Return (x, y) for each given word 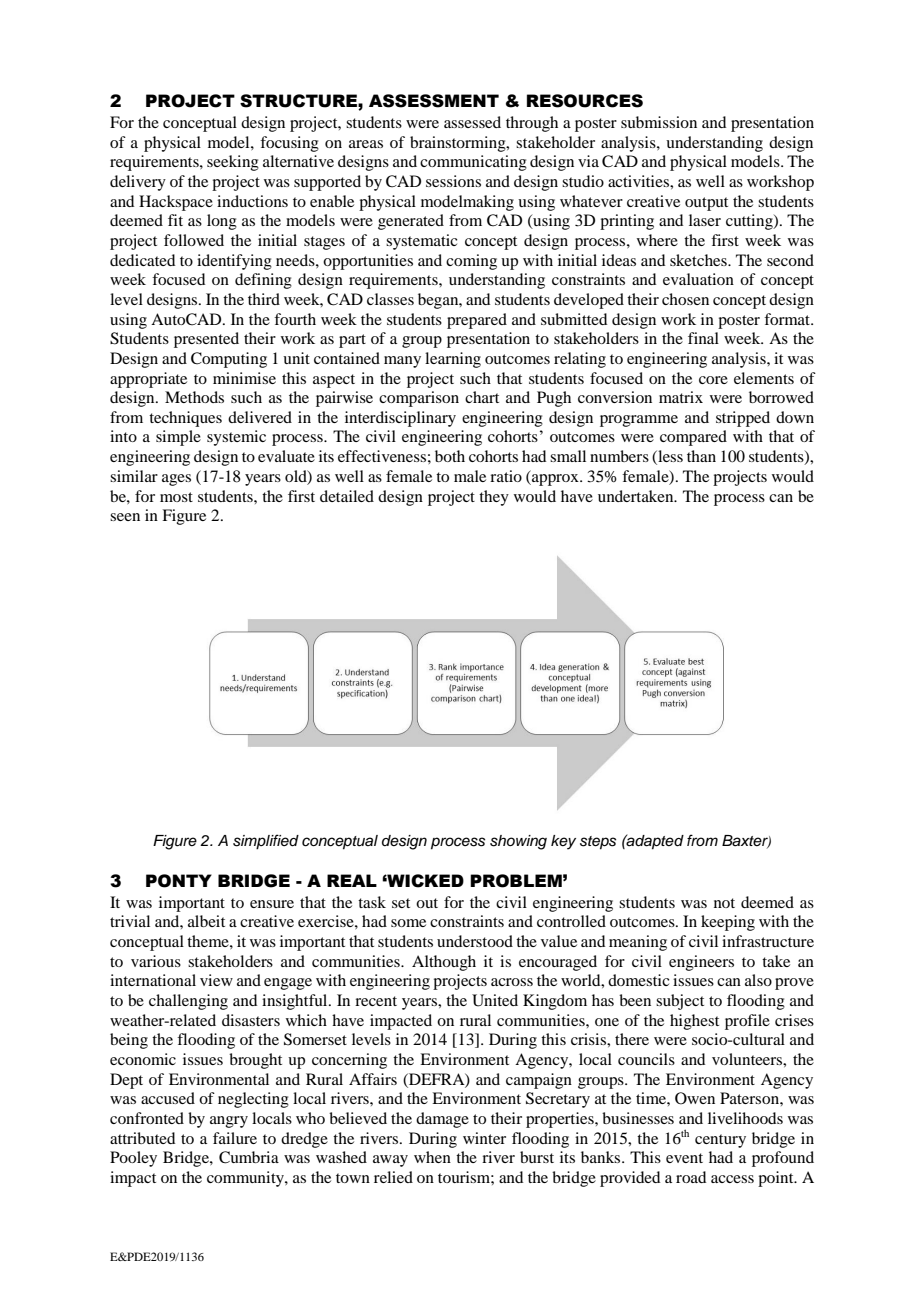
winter (484, 1138)
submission (659, 122)
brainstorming (459, 144)
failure (235, 1138)
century (720, 1141)
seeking (233, 163)
